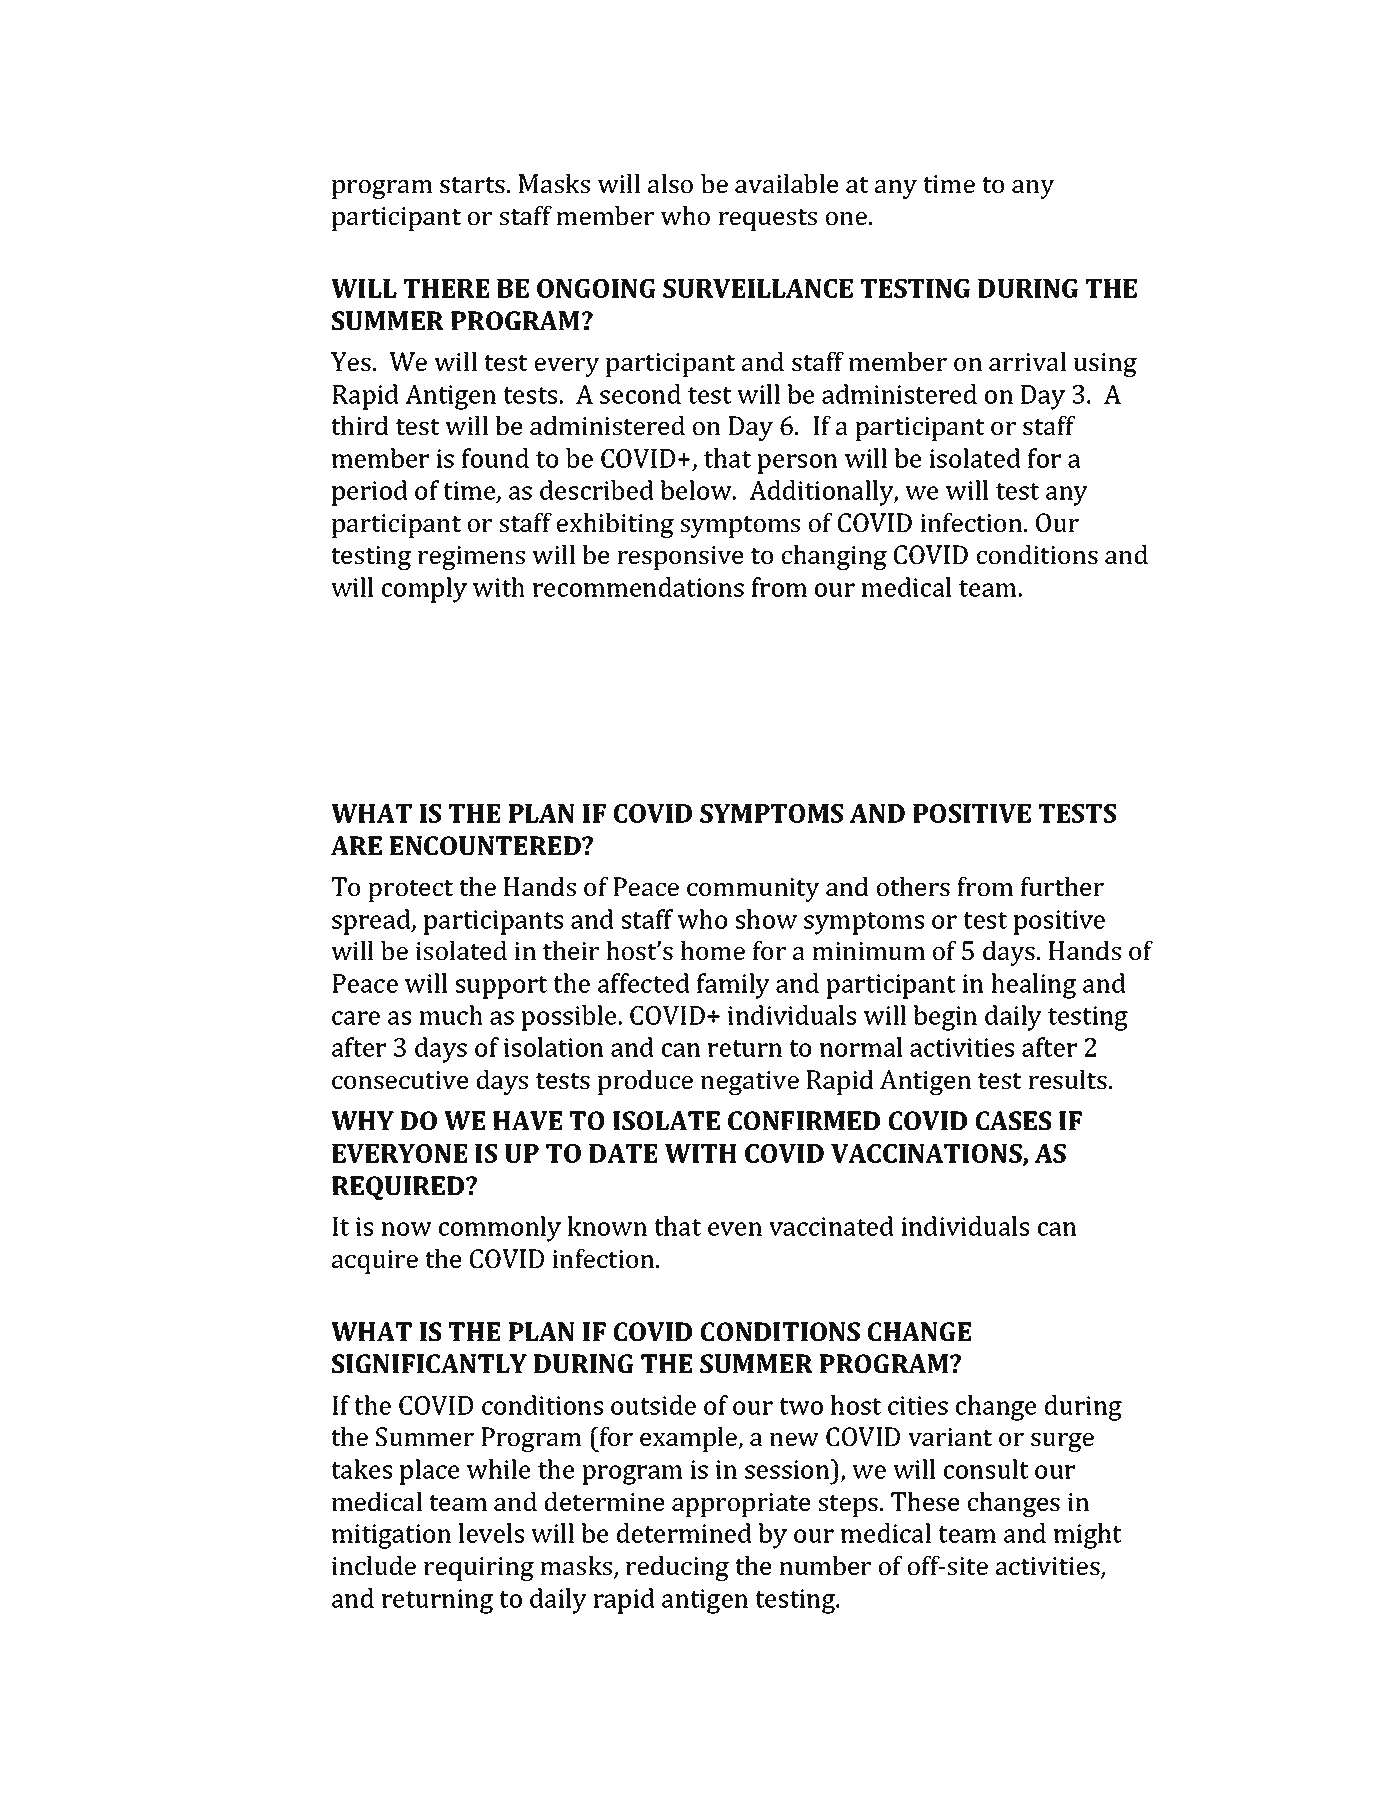 The image size is (1398, 1810). What do you see at coordinates (472, 185) in the screenshot?
I see `starts` at bounding box center [472, 185].
